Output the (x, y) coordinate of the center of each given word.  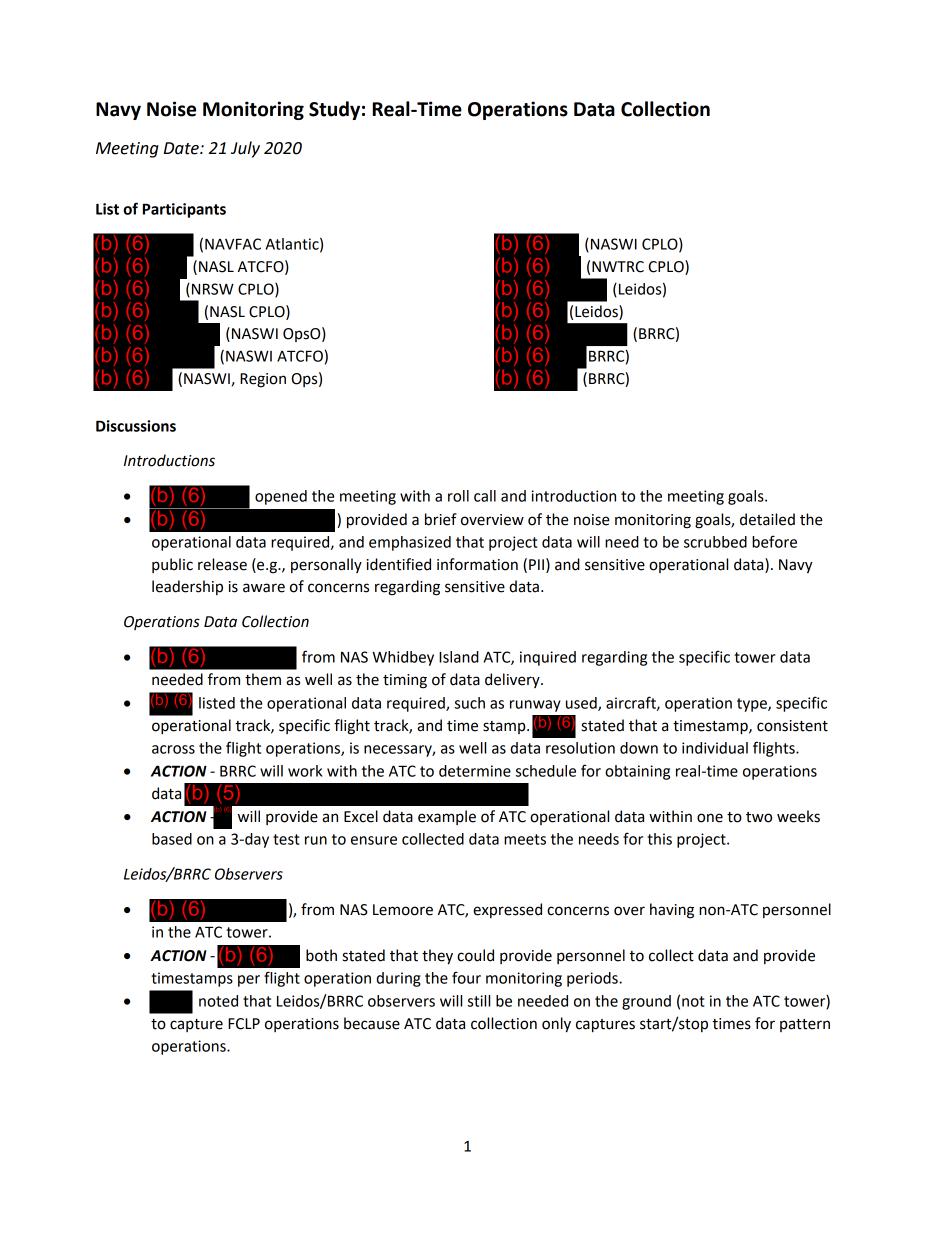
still (479, 1001)
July (245, 149)
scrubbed (715, 542)
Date (182, 148)
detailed (767, 519)
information (477, 564)
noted (218, 1001)
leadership (187, 587)
